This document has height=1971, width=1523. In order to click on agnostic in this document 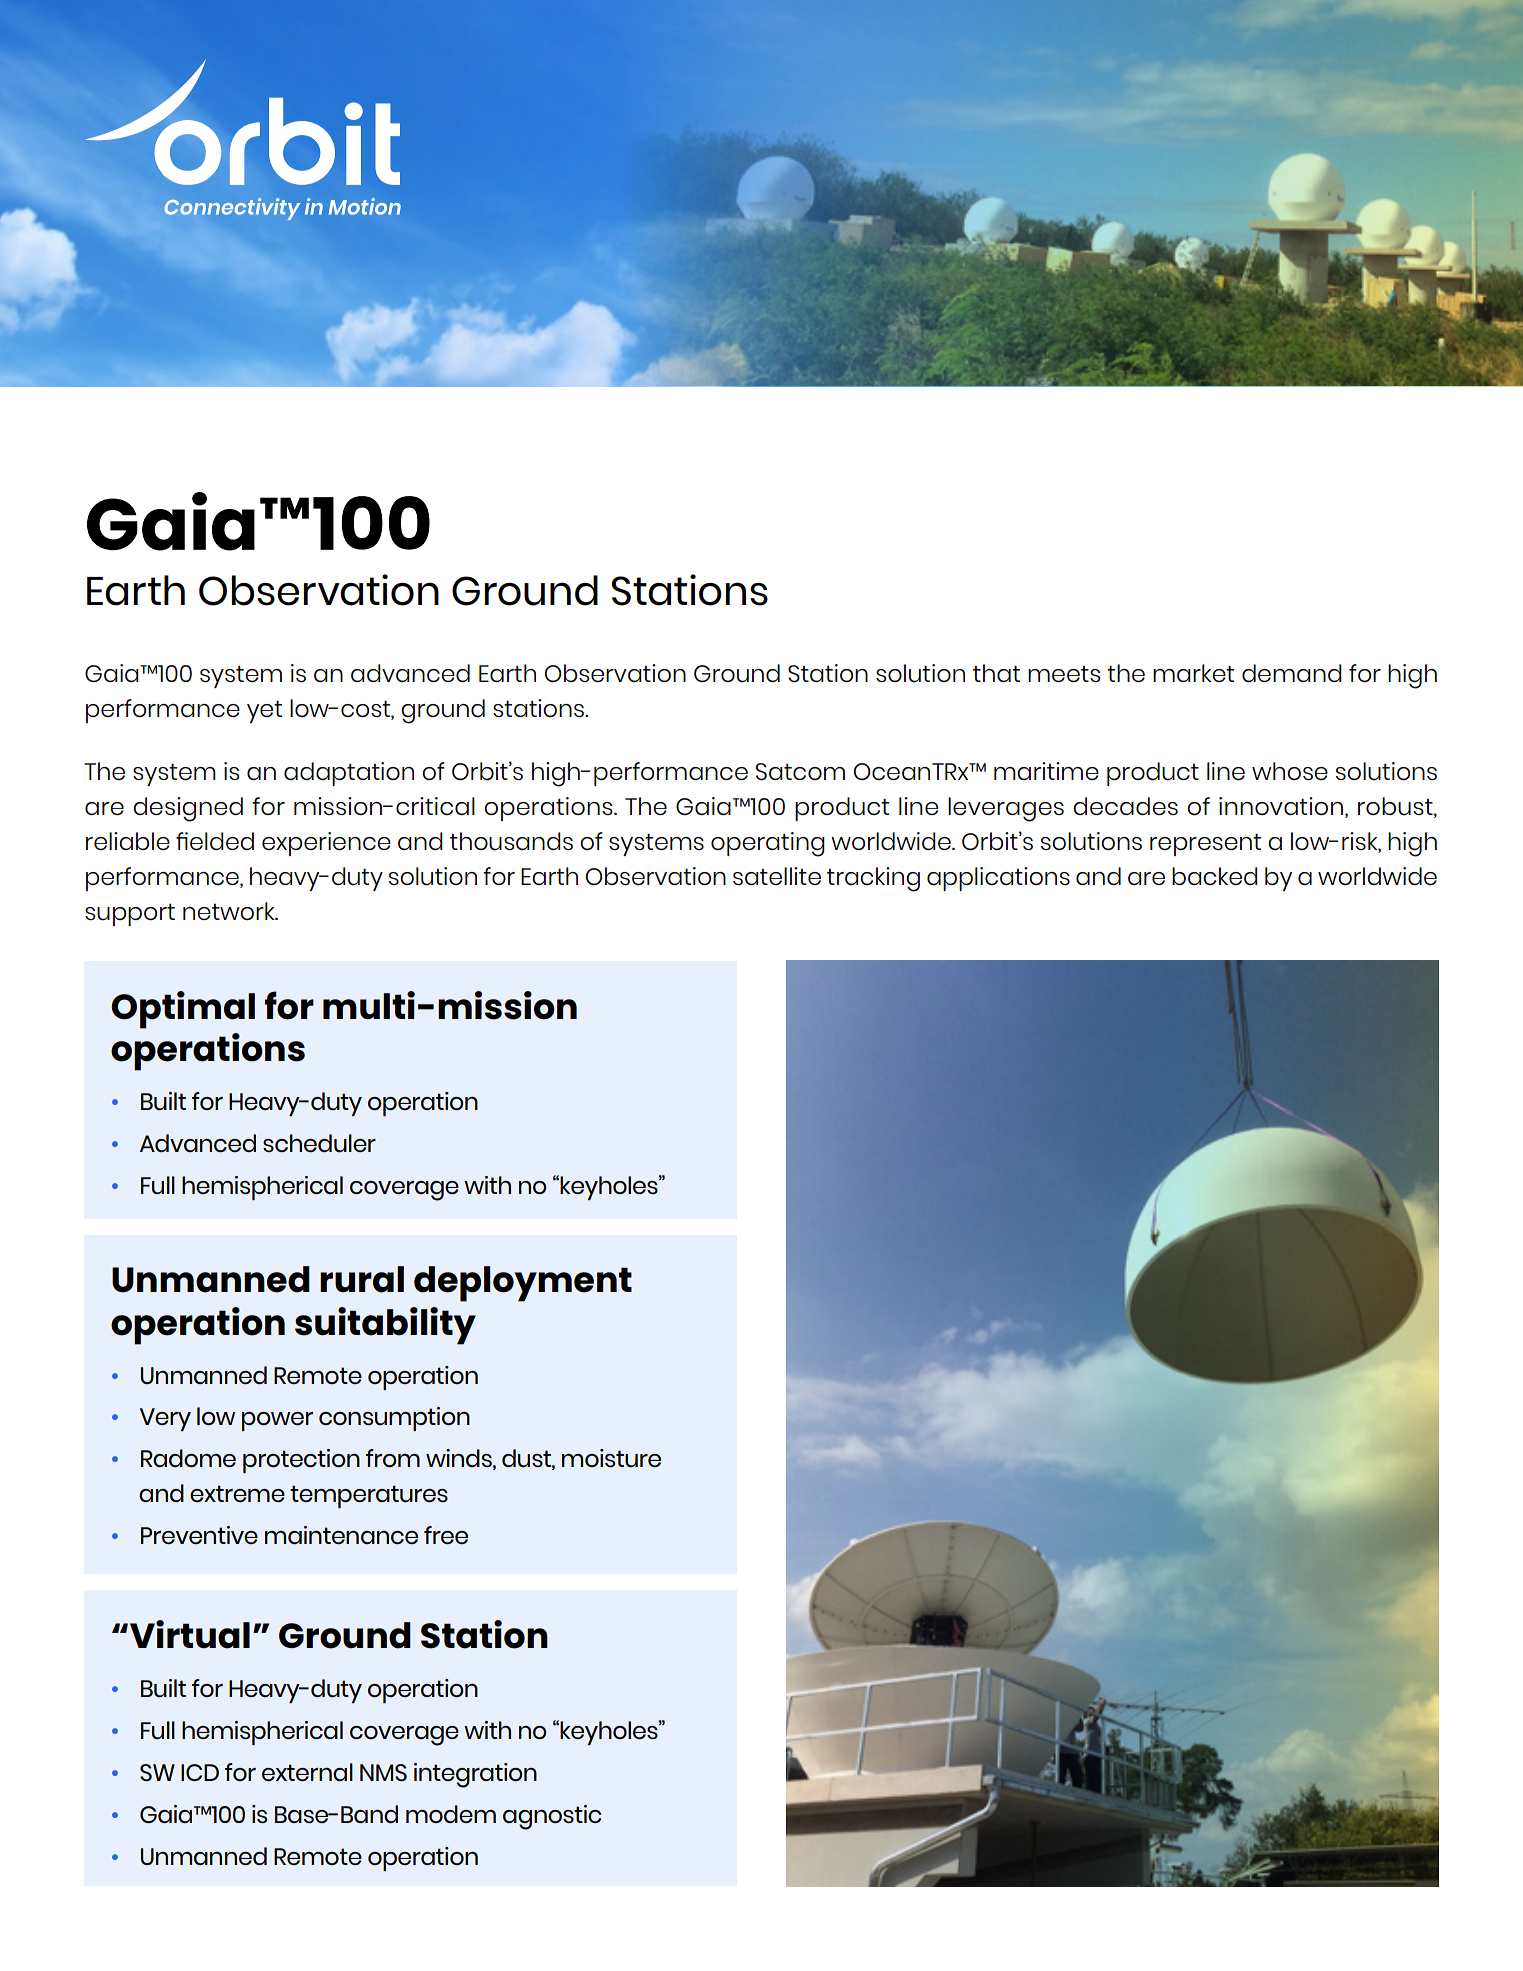, I will do `click(552, 1817)`.
